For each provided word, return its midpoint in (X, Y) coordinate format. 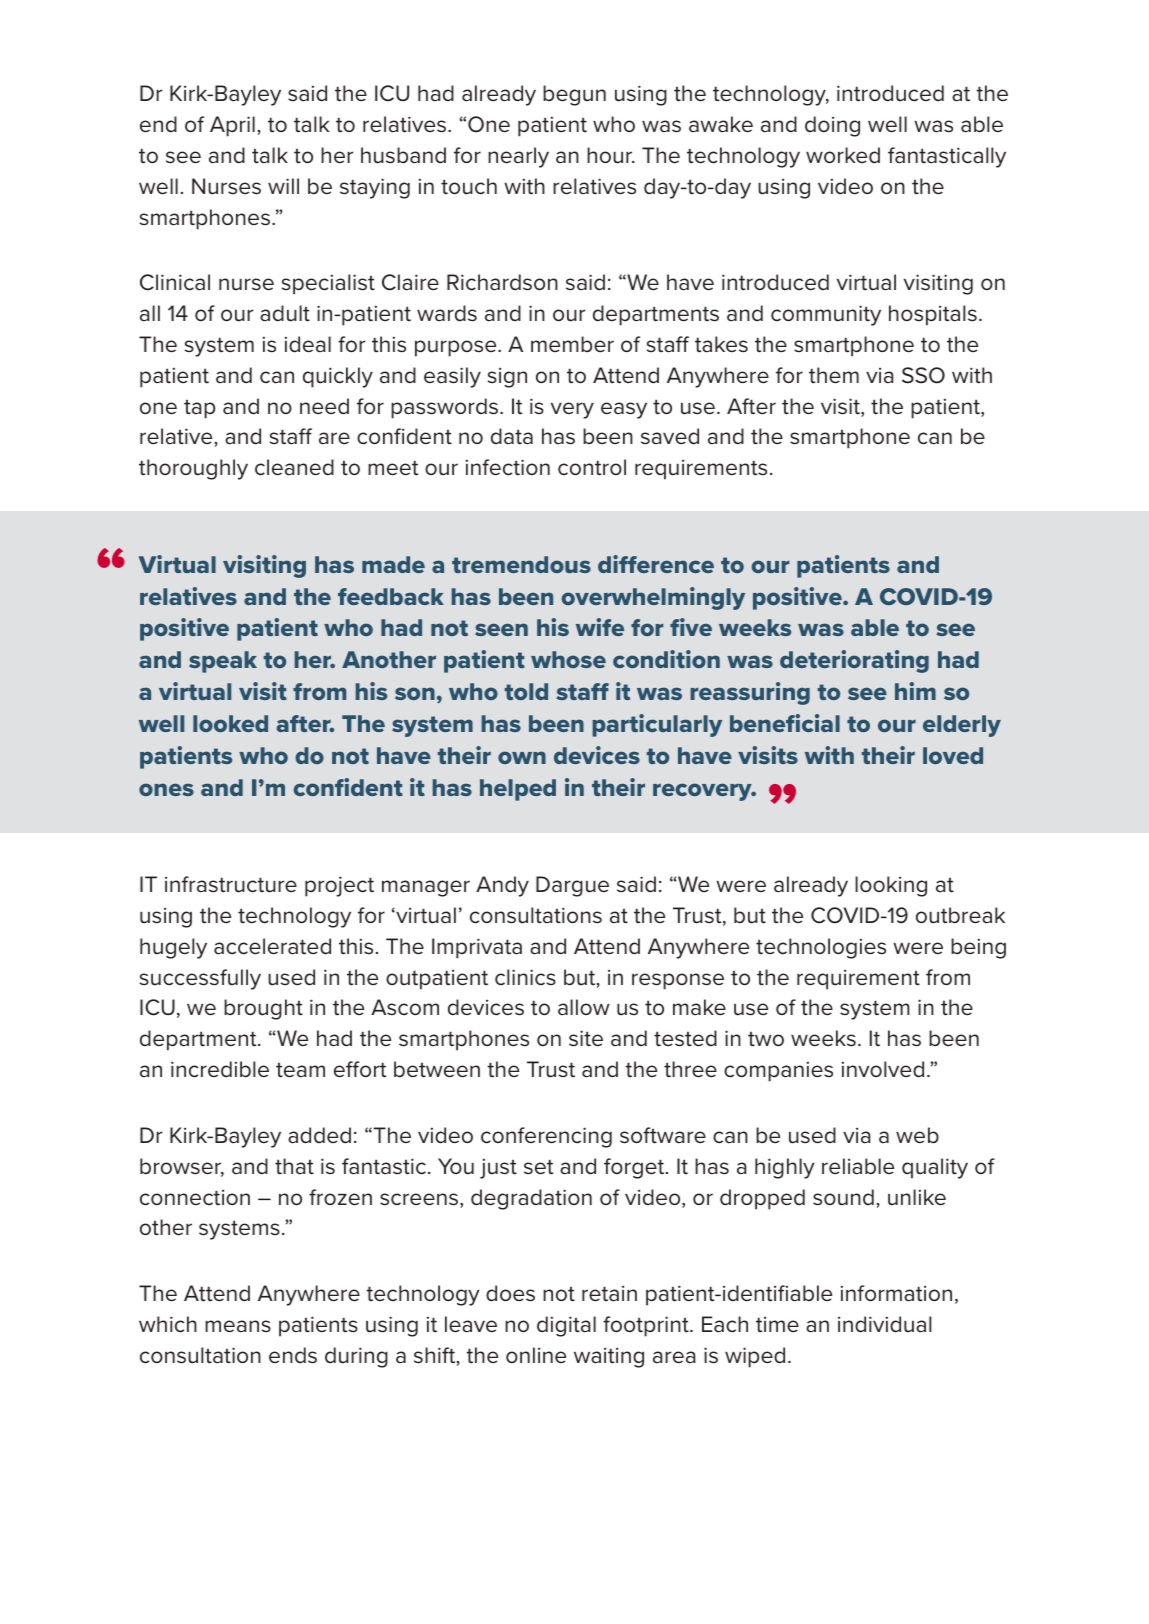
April (232, 126)
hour (611, 155)
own (522, 757)
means (238, 1326)
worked (843, 155)
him (915, 691)
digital (566, 1326)
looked (230, 723)
